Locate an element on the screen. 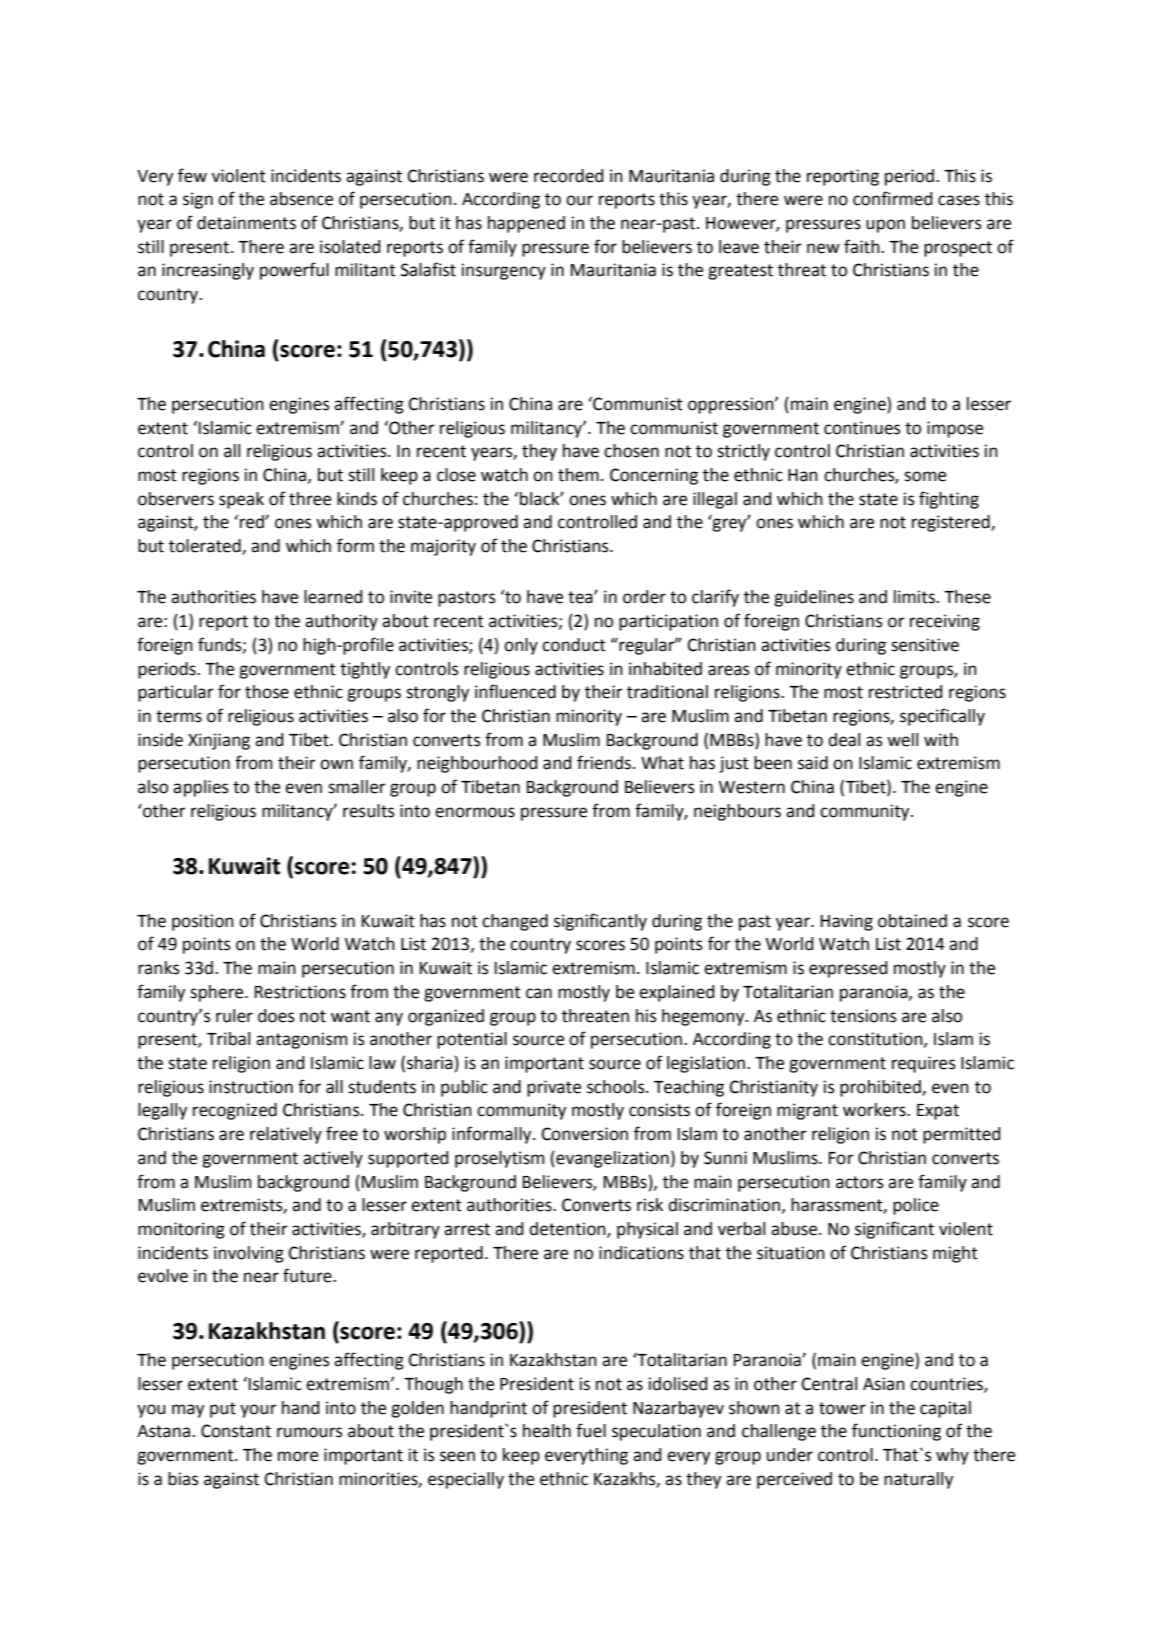 This screenshot has width=1156, height=1635. upon is located at coordinates (885, 226).
